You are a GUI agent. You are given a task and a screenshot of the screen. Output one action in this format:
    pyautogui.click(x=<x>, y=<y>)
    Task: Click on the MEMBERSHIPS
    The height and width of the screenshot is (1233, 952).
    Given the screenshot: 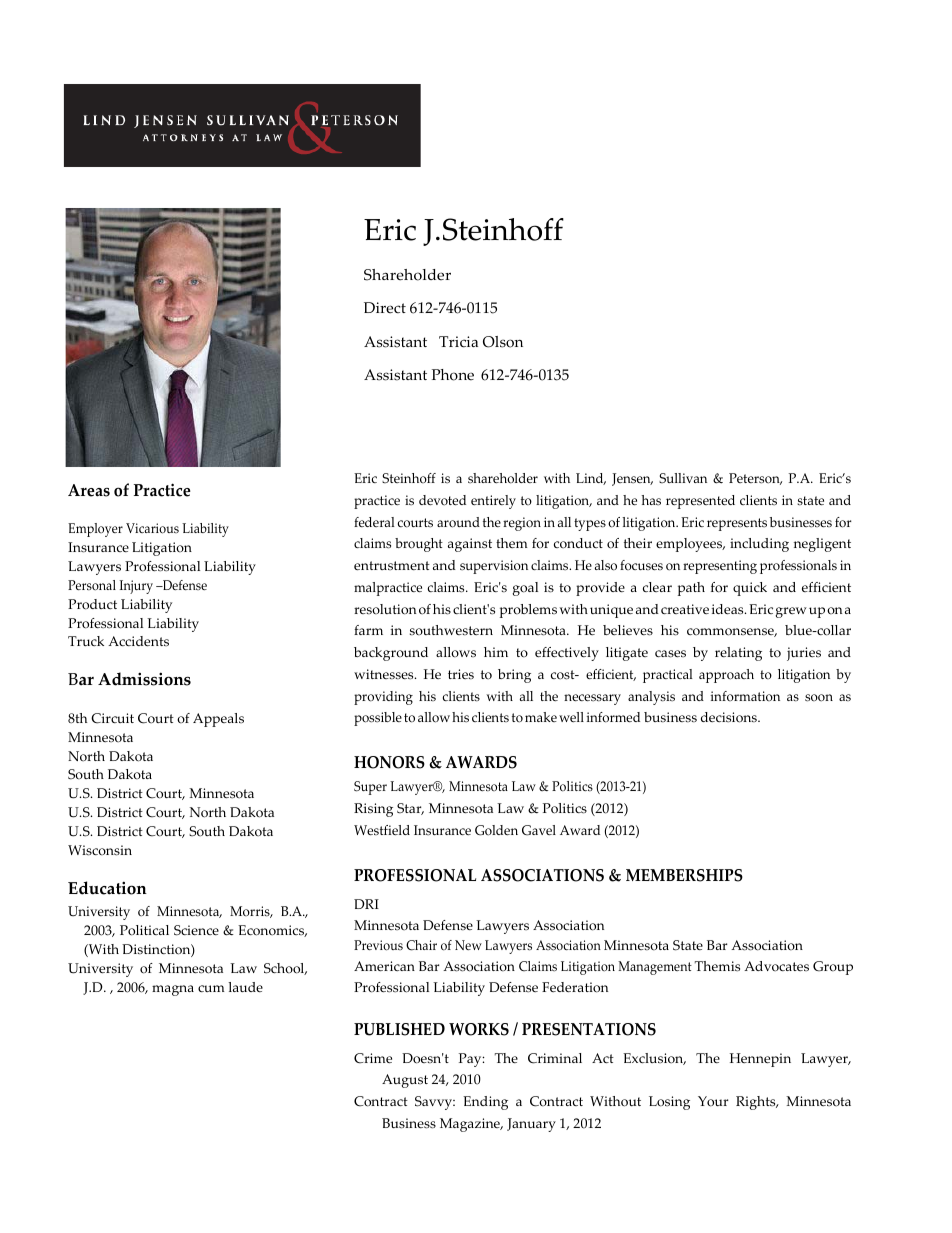 What is the action you would take?
    pyautogui.click(x=684, y=875)
